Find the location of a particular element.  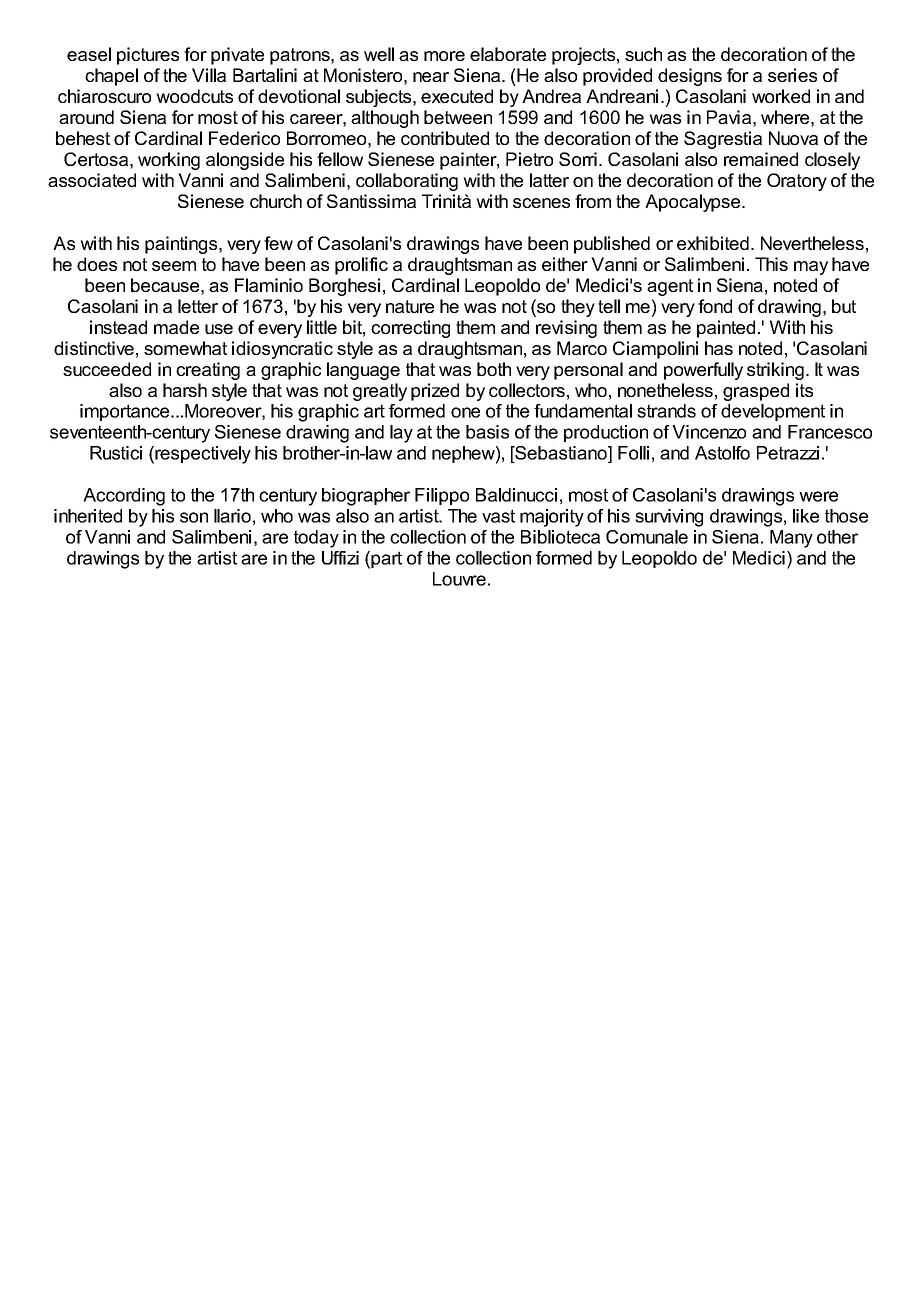

grasped is located at coordinates (756, 392).
